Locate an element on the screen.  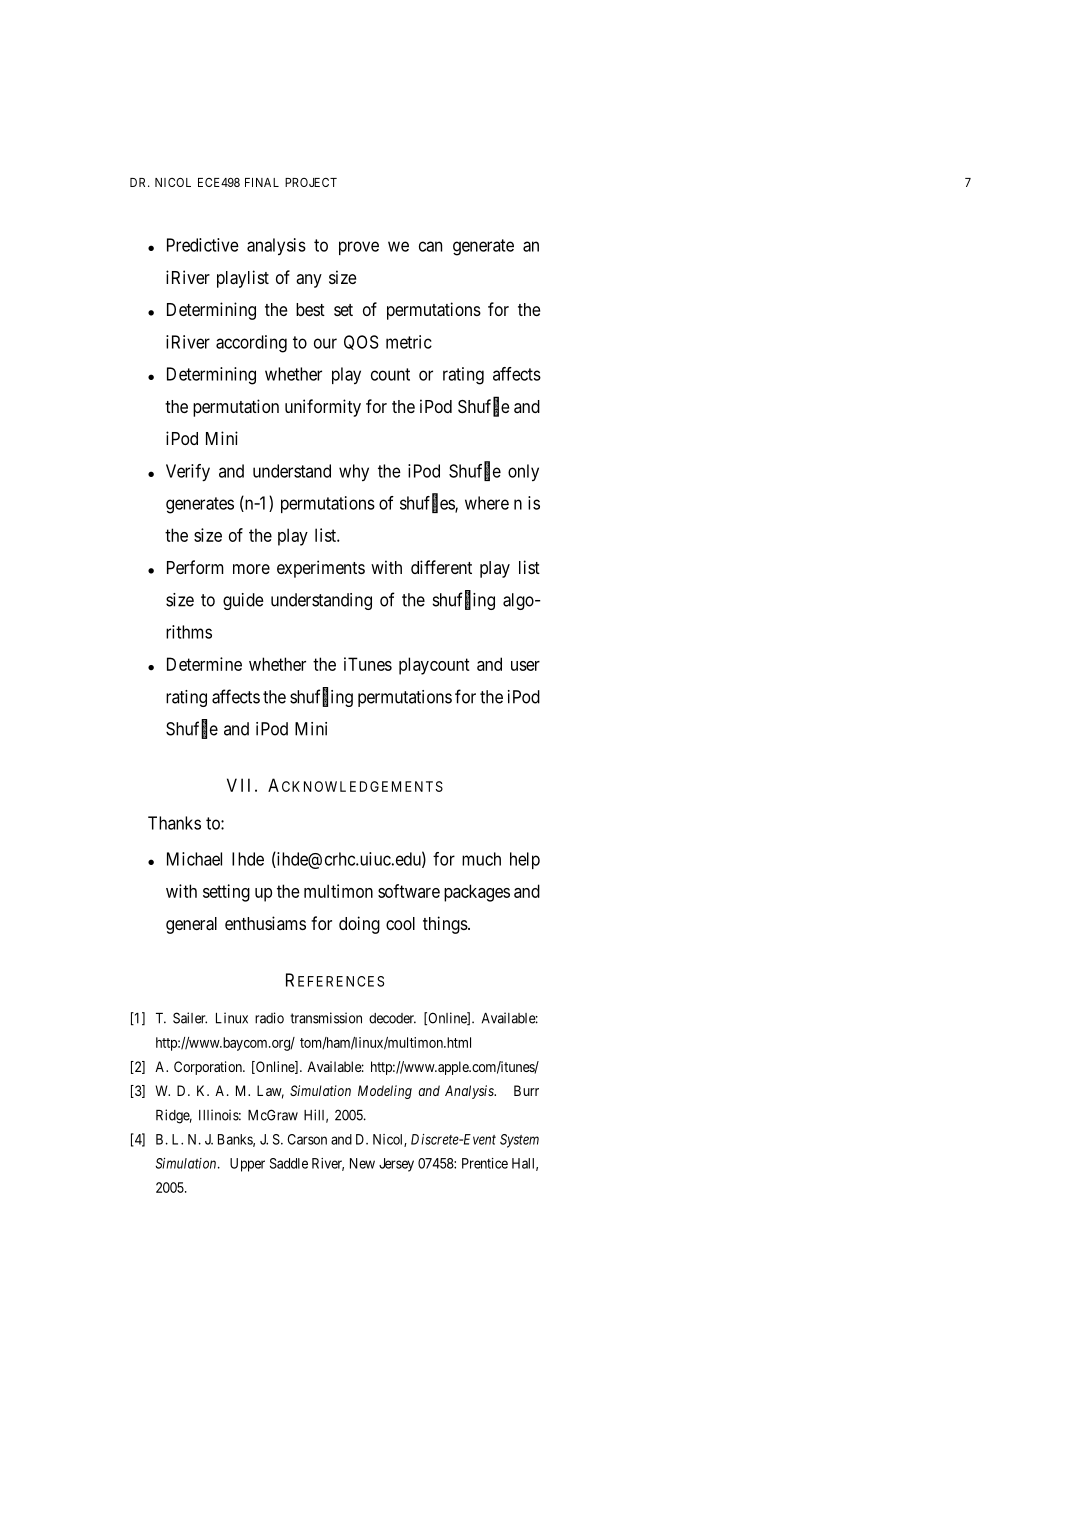
doing is located at coordinates (359, 925).
